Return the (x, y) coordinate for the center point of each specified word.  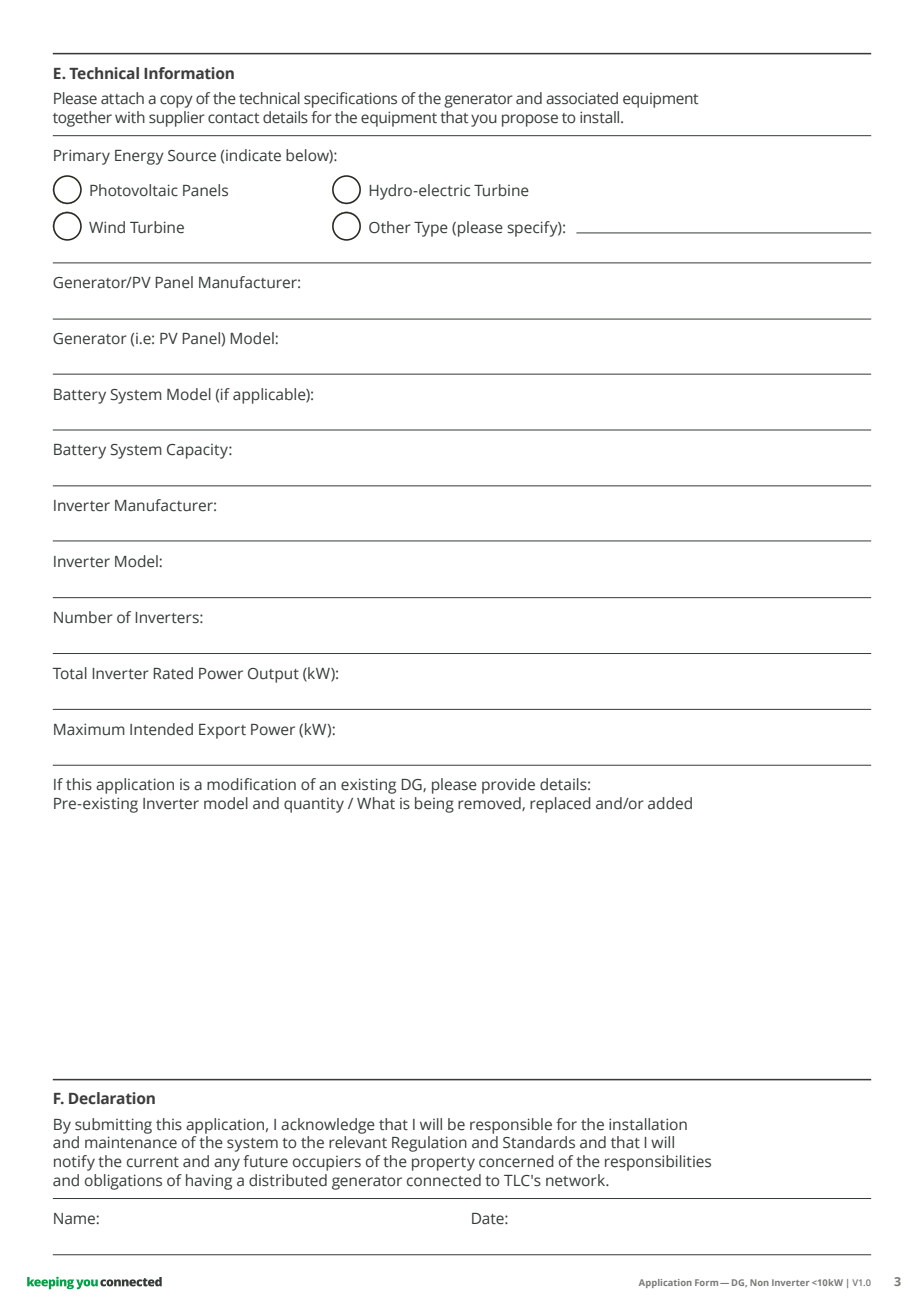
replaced (560, 805)
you (484, 120)
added (670, 803)
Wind (107, 227)
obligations (123, 1182)
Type (431, 229)
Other (390, 227)
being (434, 805)
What (376, 803)
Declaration (112, 1098)
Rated (173, 673)
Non (759, 1282)
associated (582, 98)
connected (444, 1180)
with (130, 117)
